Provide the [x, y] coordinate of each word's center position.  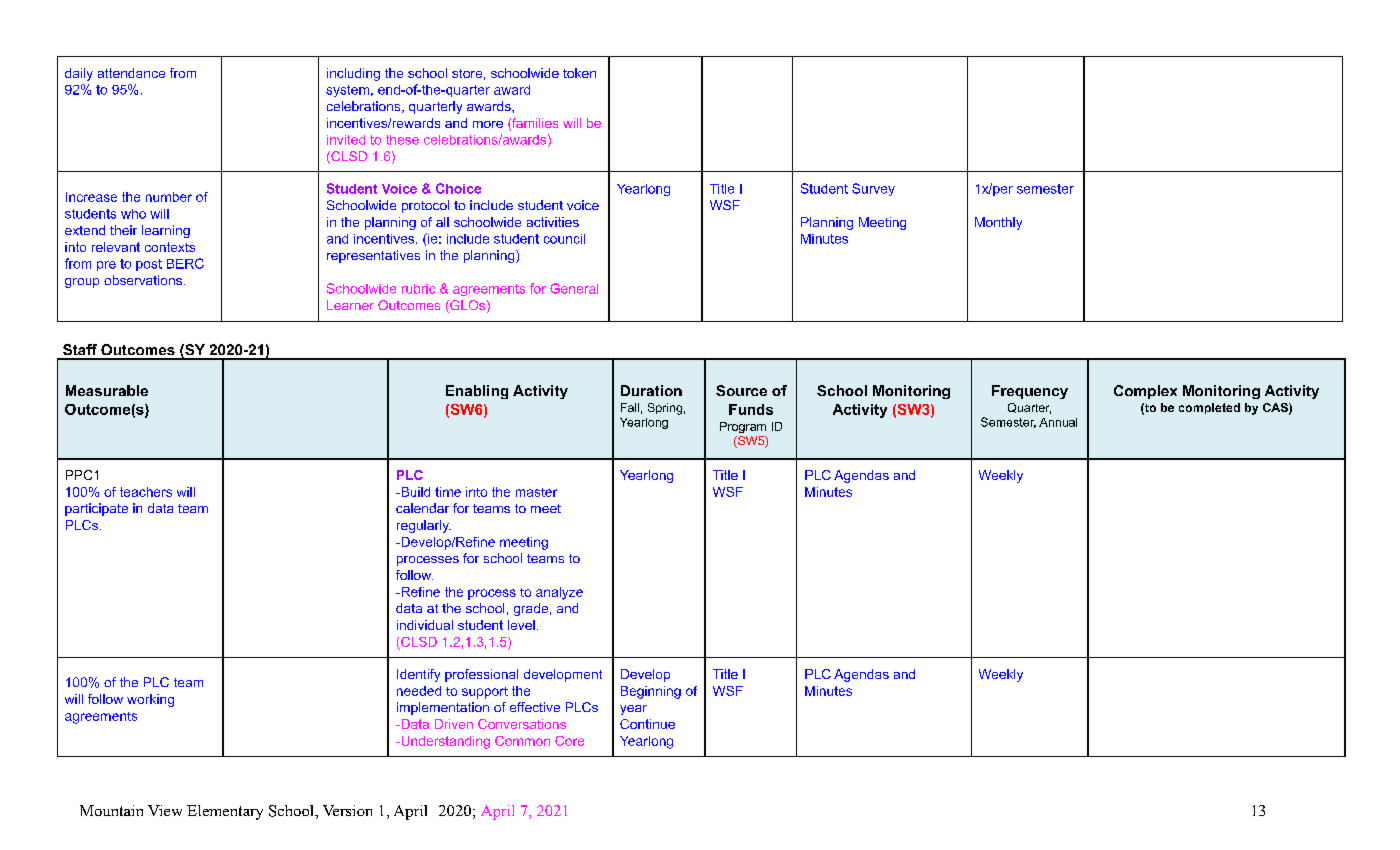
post [149, 265]
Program [743, 427]
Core [569, 741]
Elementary [225, 812]
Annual [1058, 422]
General [574, 288]
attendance [131, 73]
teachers [146, 492]
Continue [647, 724]
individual [425, 625]
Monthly [998, 223]
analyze [559, 593]
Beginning [651, 692]
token [579, 73]
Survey [873, 189]
